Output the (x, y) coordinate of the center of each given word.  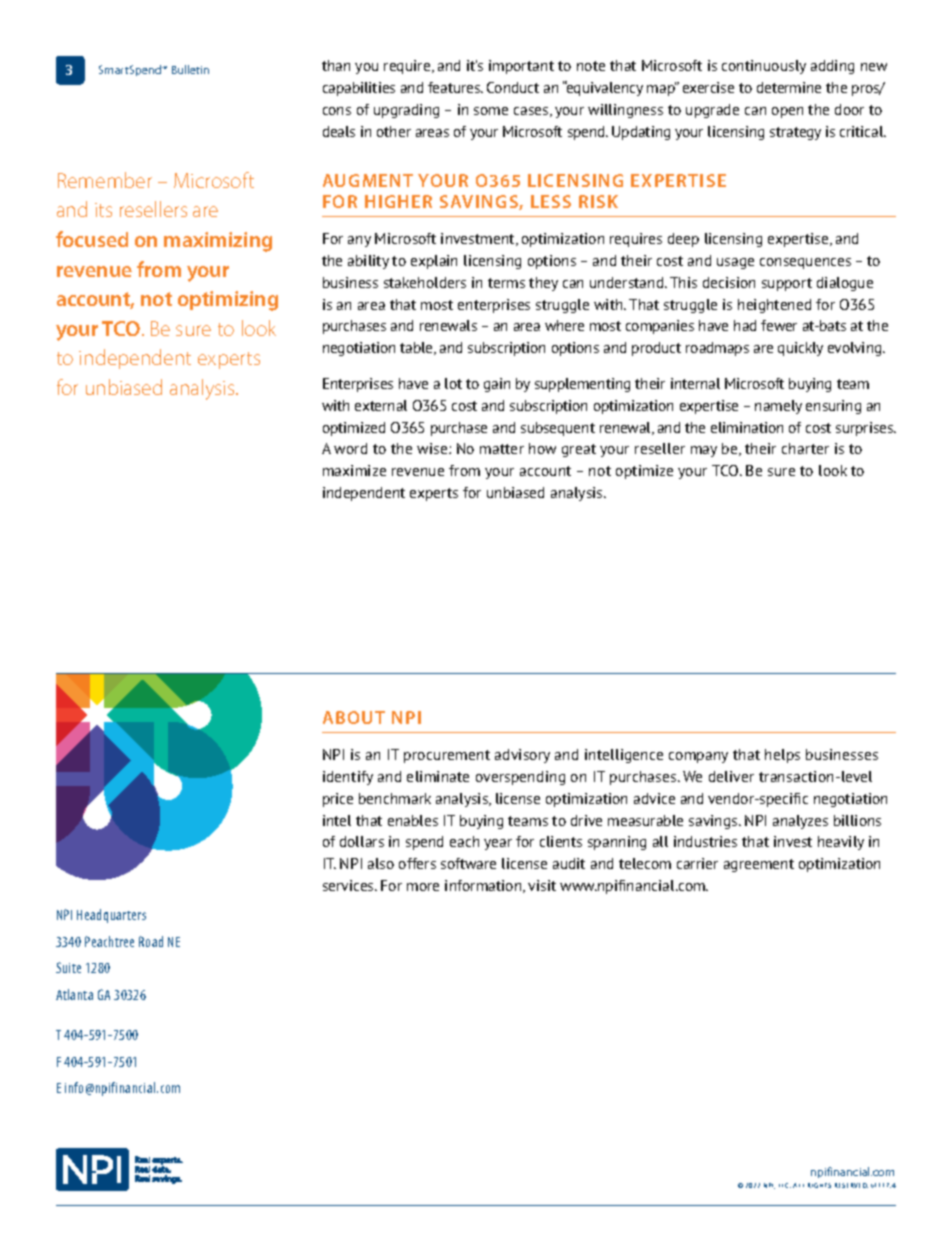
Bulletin (190, 69)
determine (789, 87)
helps (782, 756)
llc (785, 1185)
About (354, 717)
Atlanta (74, 994)
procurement (447, 756)
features (455, 87)
